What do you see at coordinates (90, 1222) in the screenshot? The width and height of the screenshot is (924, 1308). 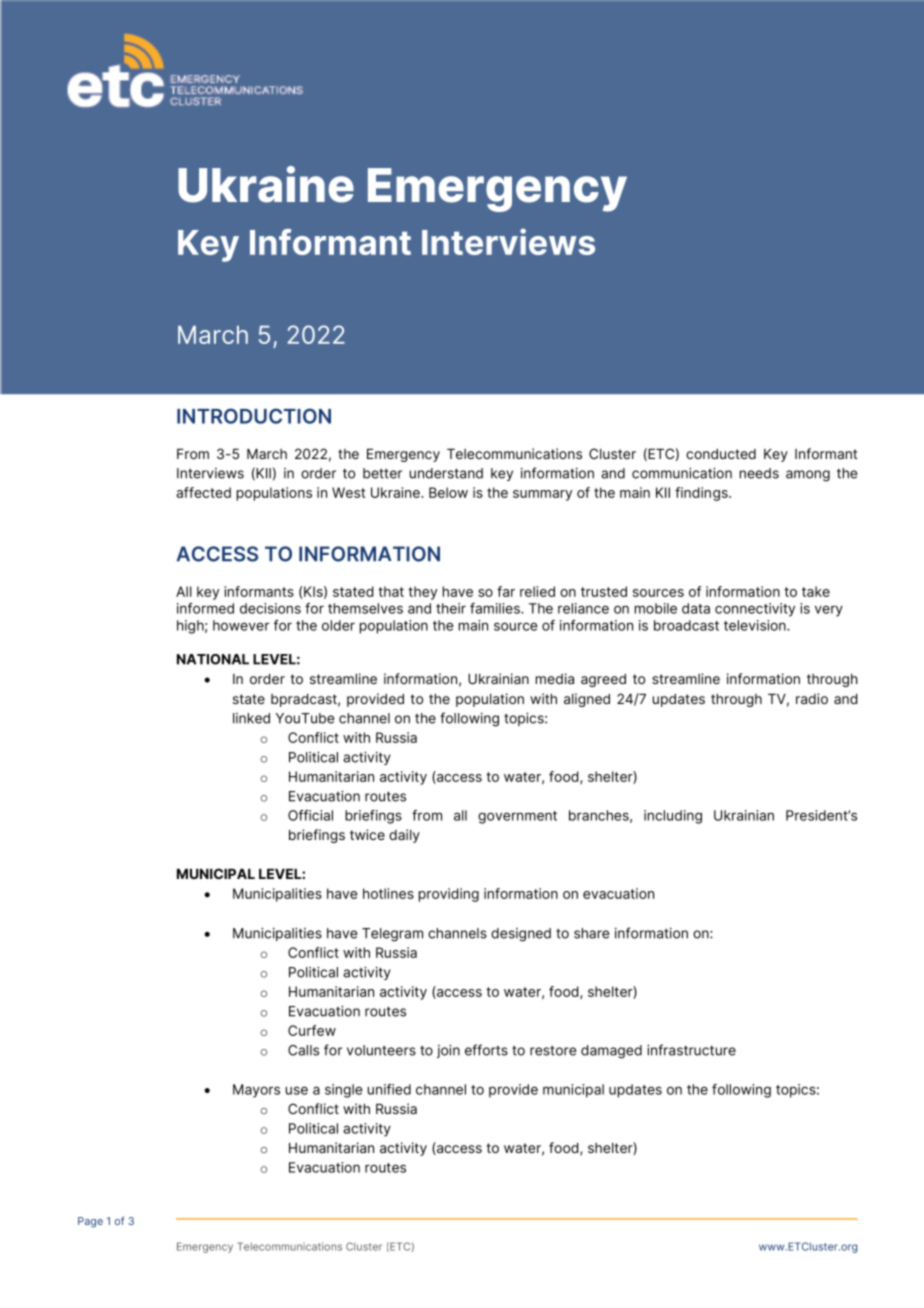 I see `Page` at bounding box center [90, 1222].
